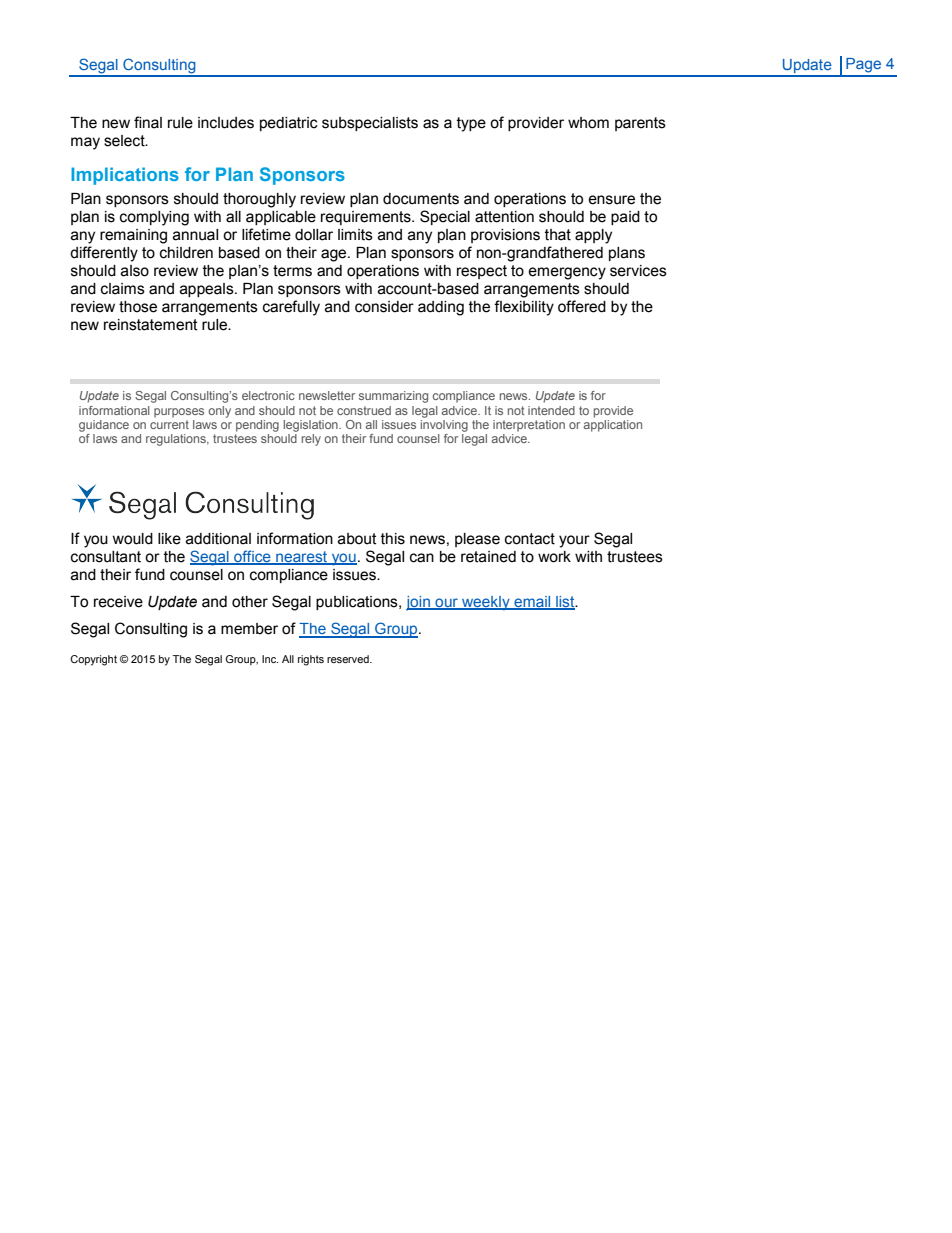 The height and width of the screenshot is (1233, 952). I want to click on Page, so click(863, 65).
